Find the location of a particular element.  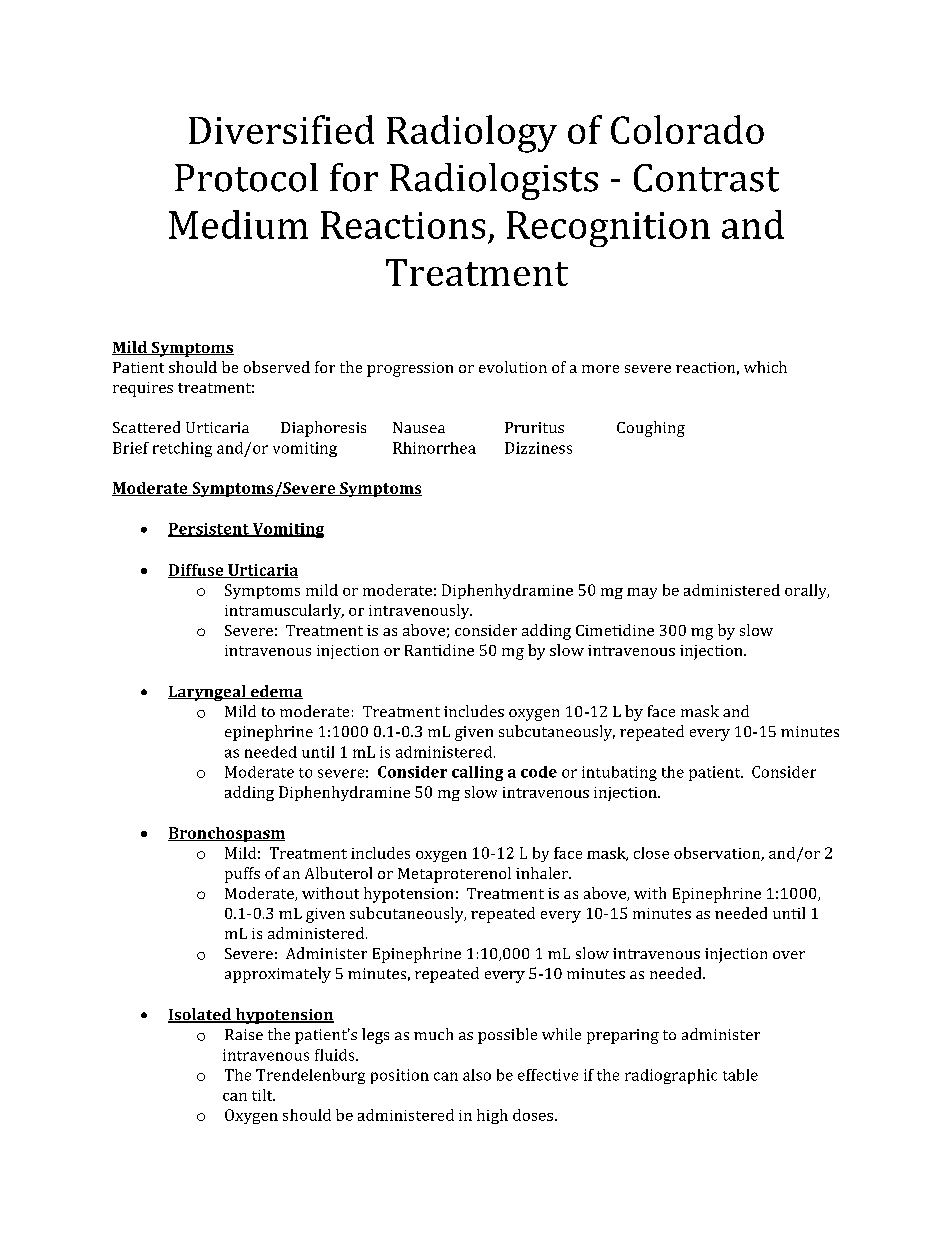

which is located at coordinates (765, 367).
